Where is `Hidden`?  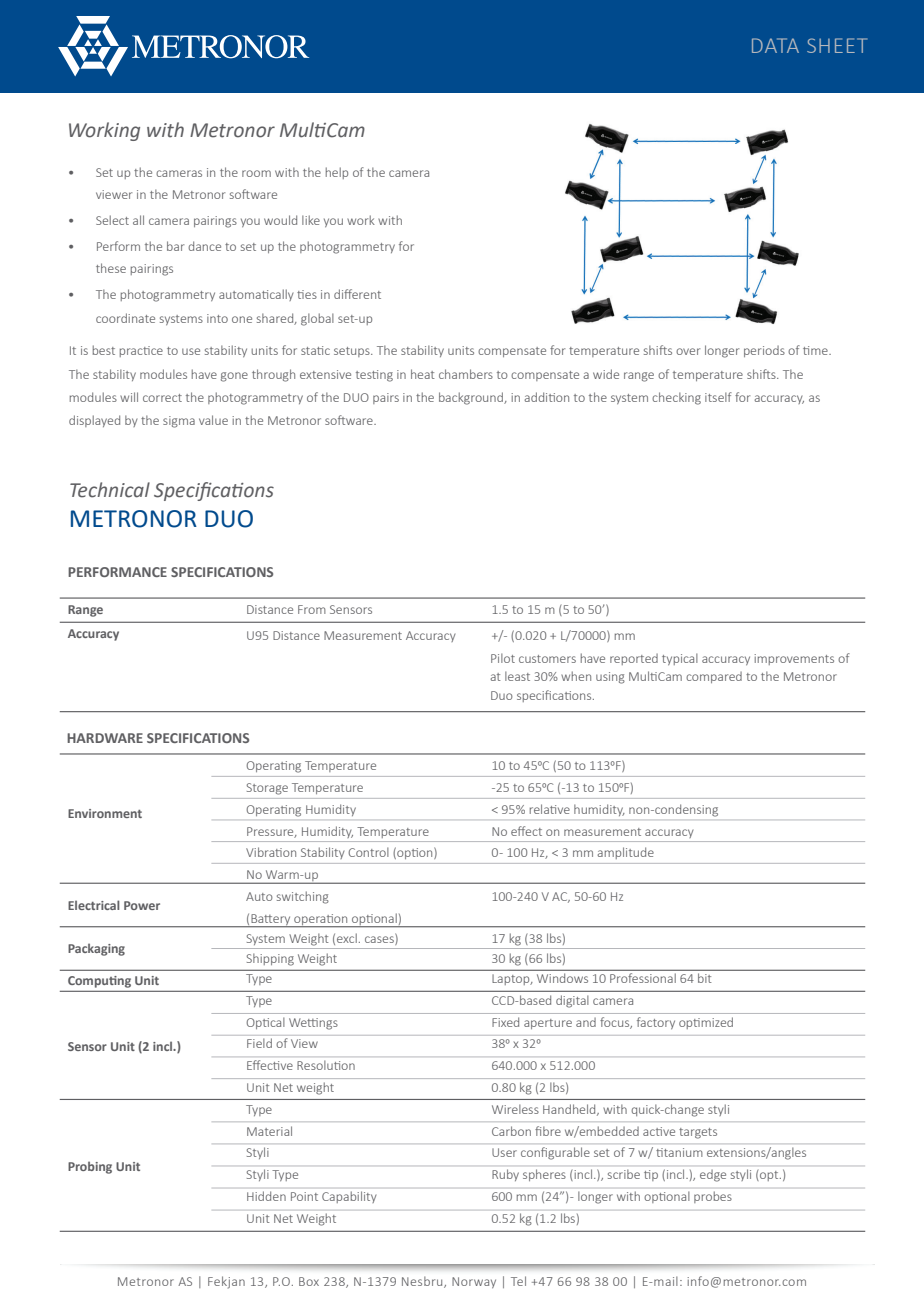 Hidden is located at coordinates (266, 1196).
